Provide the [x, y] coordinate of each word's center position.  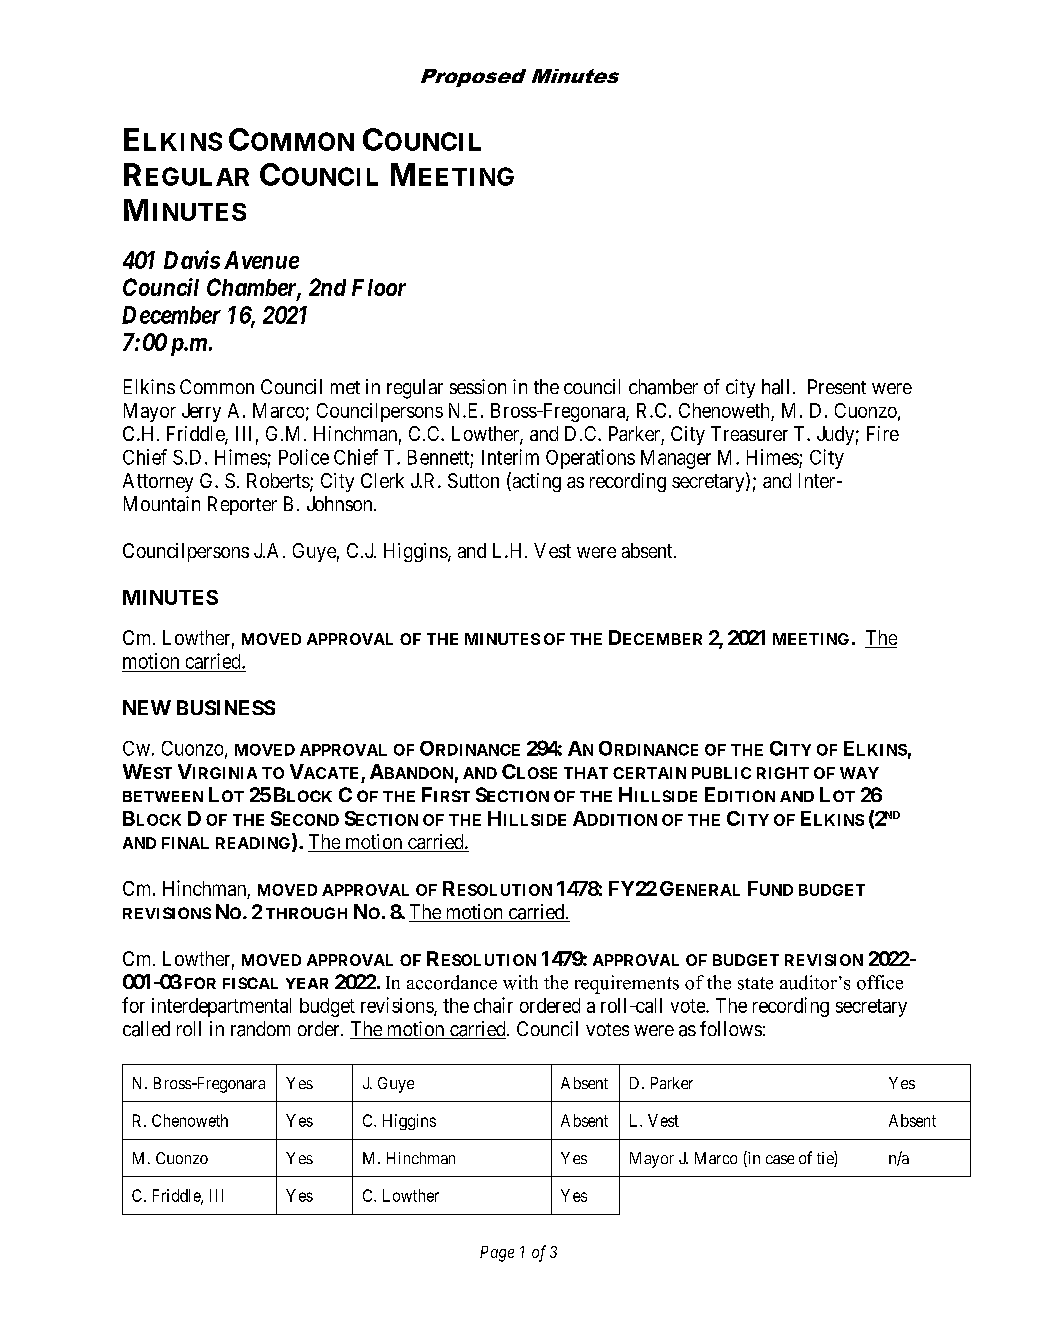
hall [775, 387]
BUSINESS [226, 707]
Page [497, 1254]
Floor [379, 287]
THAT [586, 773]
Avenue [261, 260]
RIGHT [783, 773]
